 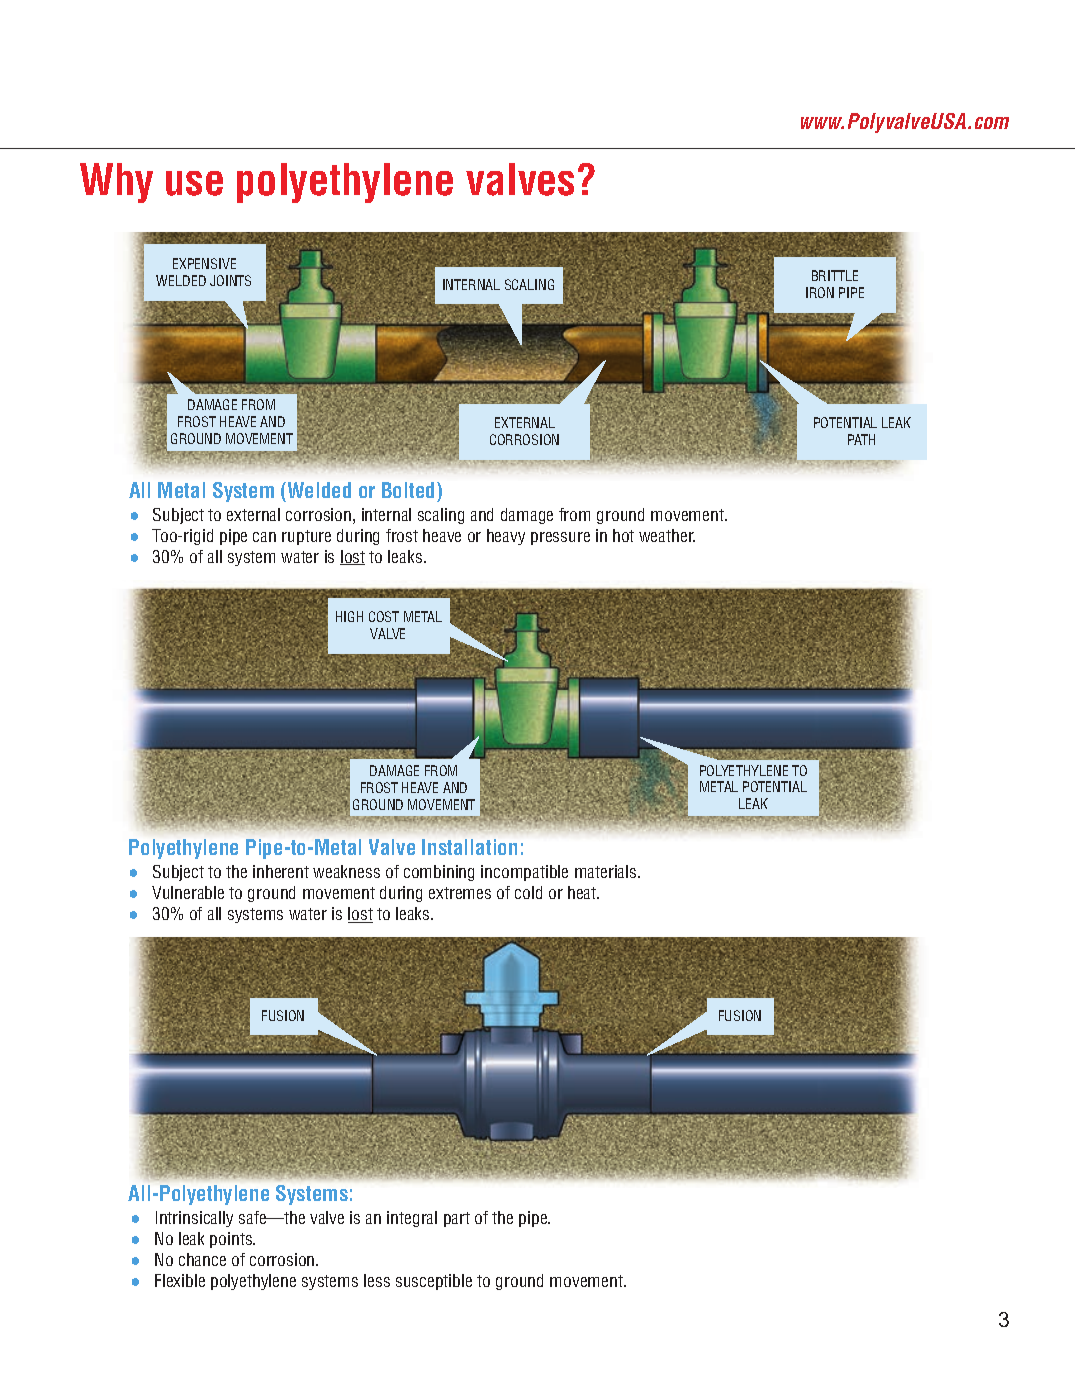 I want to click on Installation, so click(x=469, y=847).
